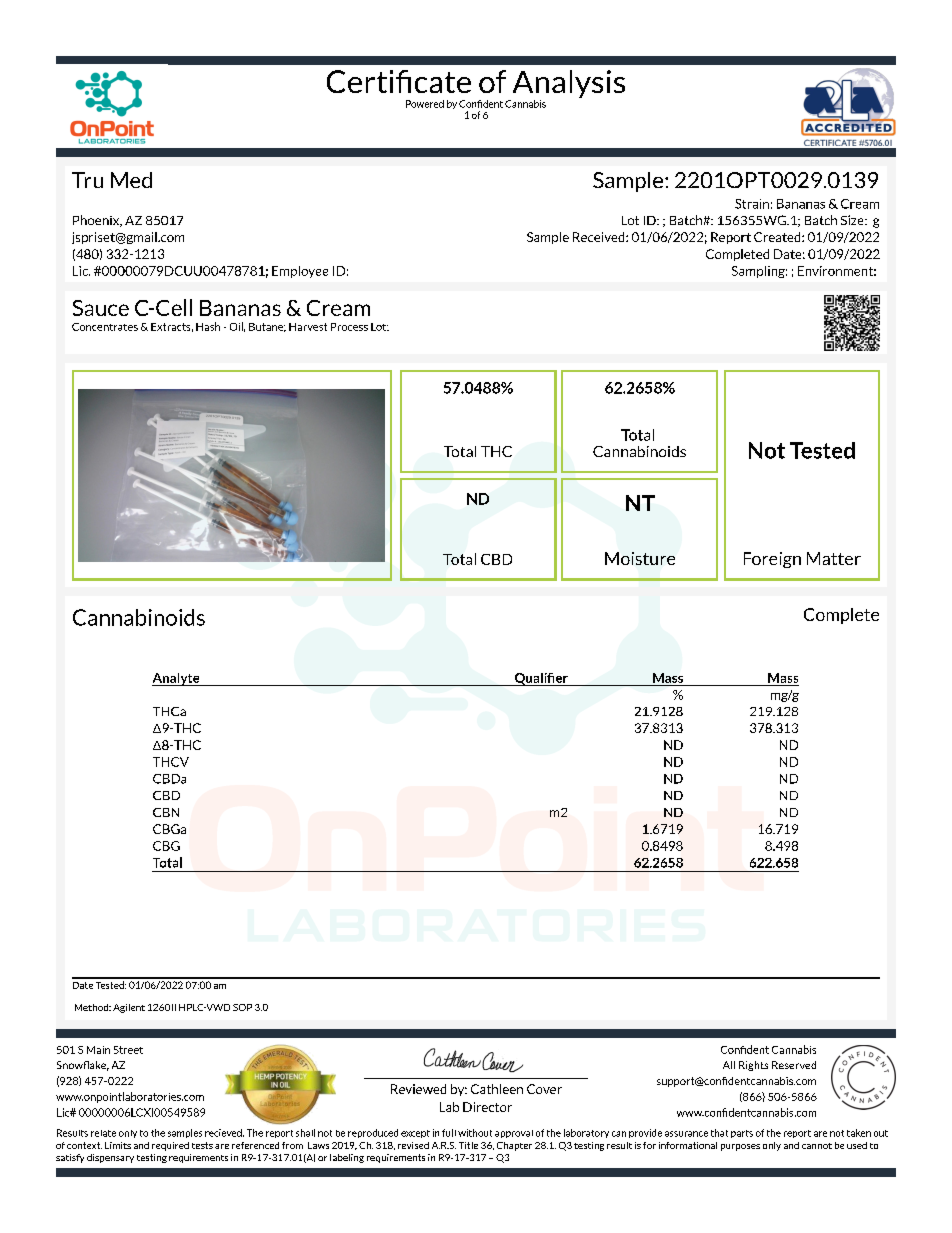  I want to click on Process, so click(349, 327).
